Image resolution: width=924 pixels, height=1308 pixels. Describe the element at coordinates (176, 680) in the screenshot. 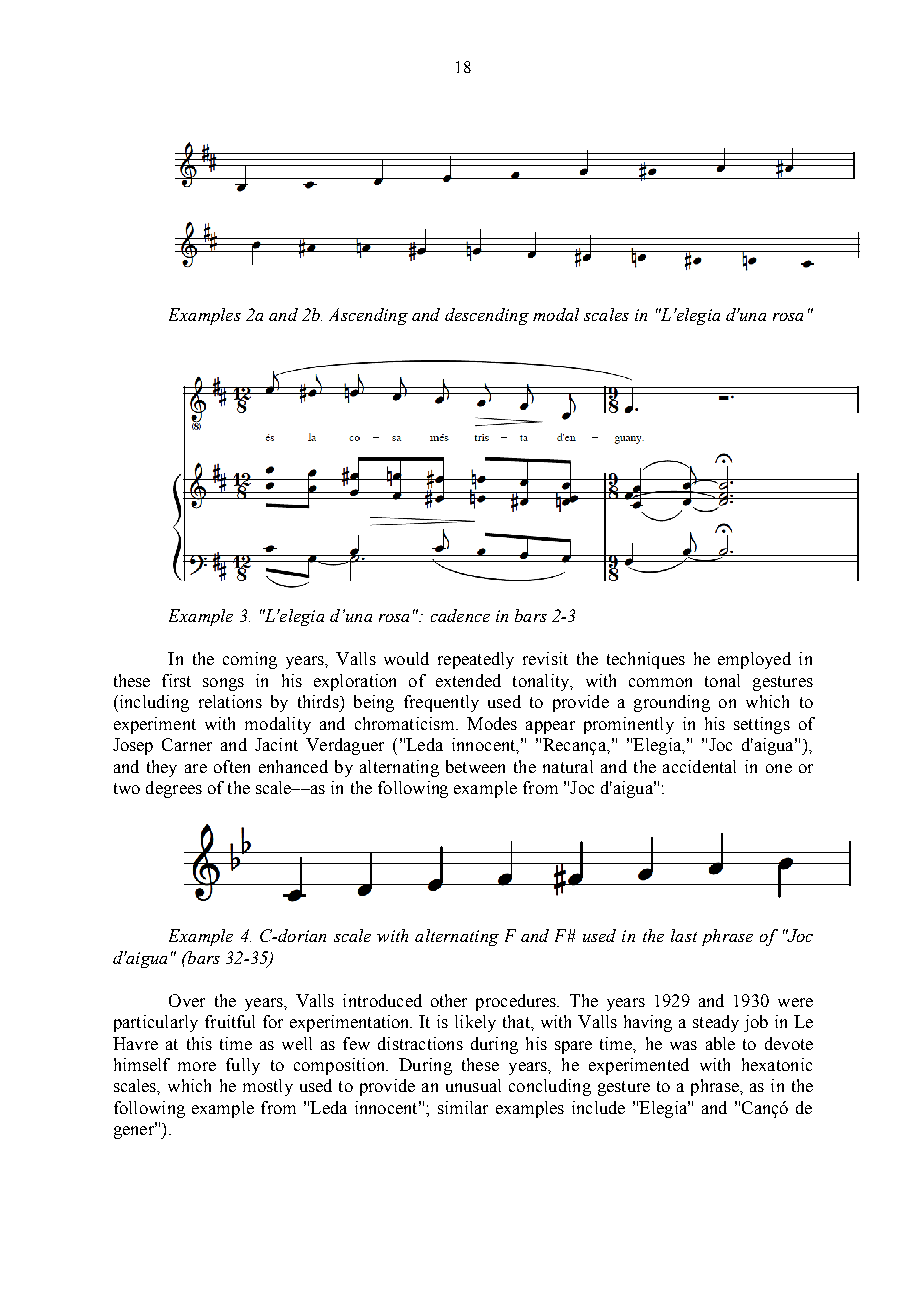

I see `first` at that location.
